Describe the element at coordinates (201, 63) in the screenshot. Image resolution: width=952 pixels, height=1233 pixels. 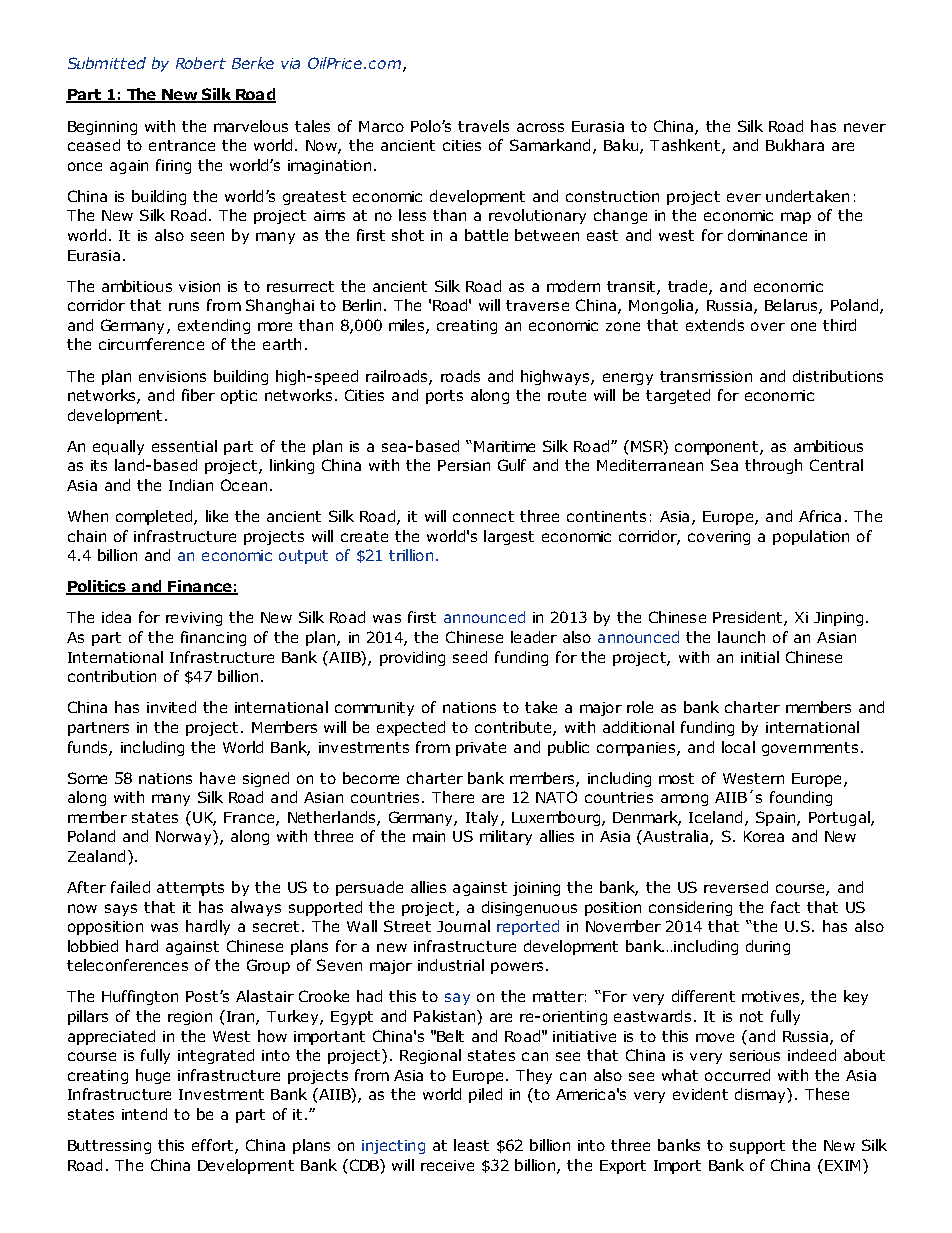
I see `Robert` at that location.
